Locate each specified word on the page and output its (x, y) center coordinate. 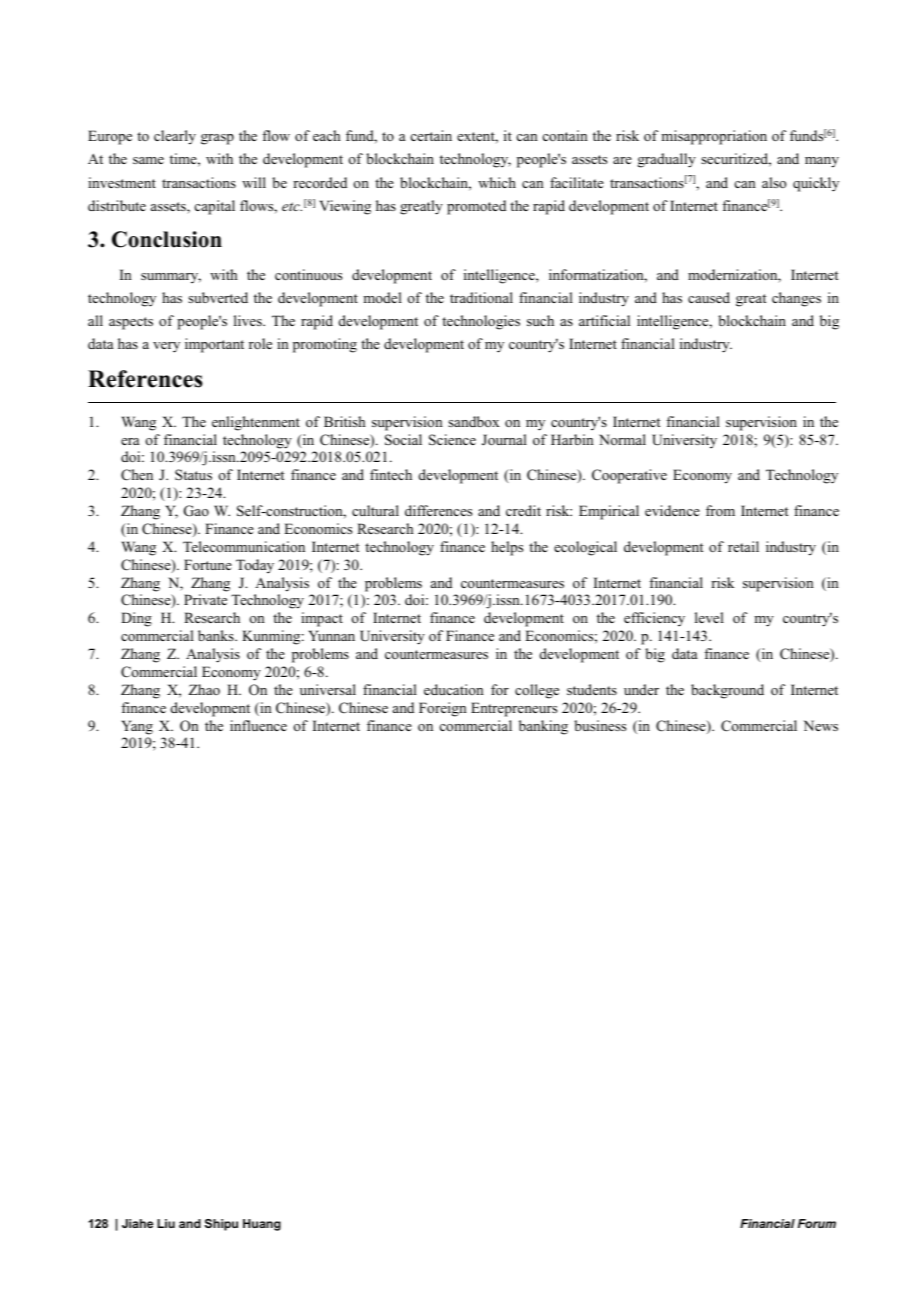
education (454, 689)
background (727, 691)
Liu (166, 1223)
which (497, 182)
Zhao (204, 689)
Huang (262, 1225)
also (774, 182)
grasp (217, 139)
